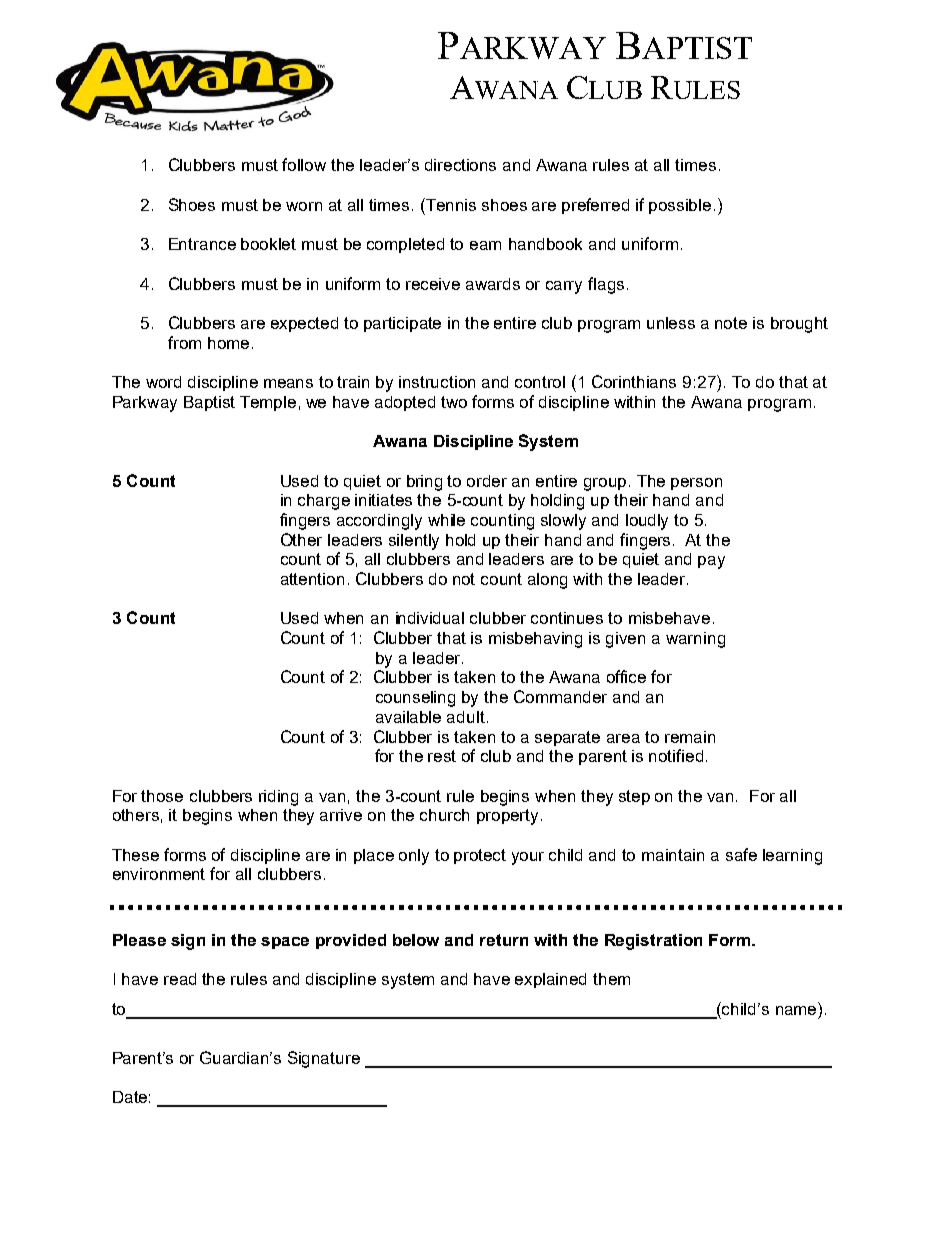 The image size is (952, 1233). What do you see at coordinates (202, 244) in the document?
I see `Entrance` at bounding box center [202, 244].
